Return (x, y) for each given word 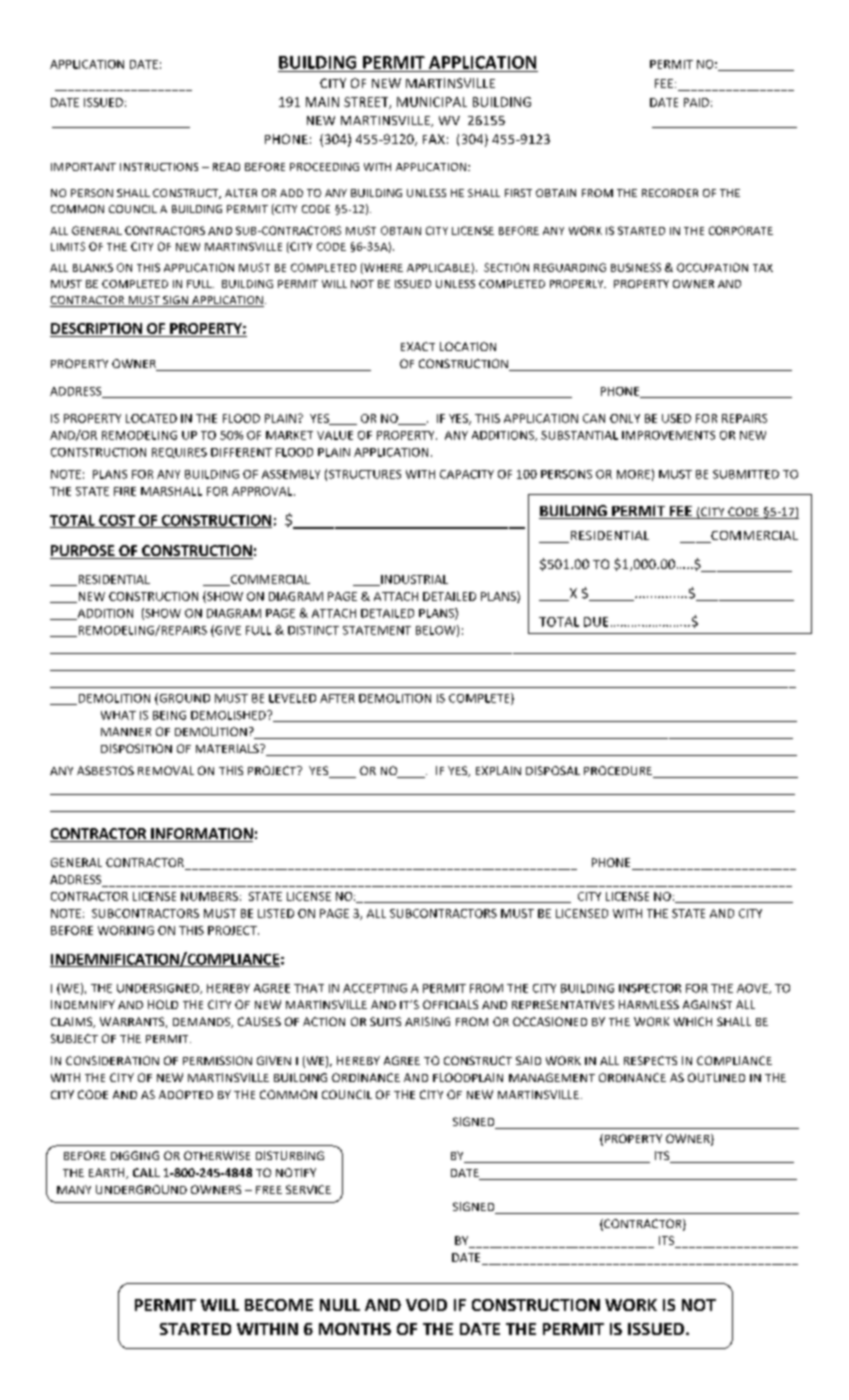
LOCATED (151, 418)
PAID (696, 102)
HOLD (163, 1004)
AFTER (337, 698)
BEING (169, 715)
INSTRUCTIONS (159, 167)
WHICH (693, 1021)
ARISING (427, 1021)
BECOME (279, 1305)
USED (676, 418)
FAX (434, 139)
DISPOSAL (553, 770)
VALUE (335, 435)
